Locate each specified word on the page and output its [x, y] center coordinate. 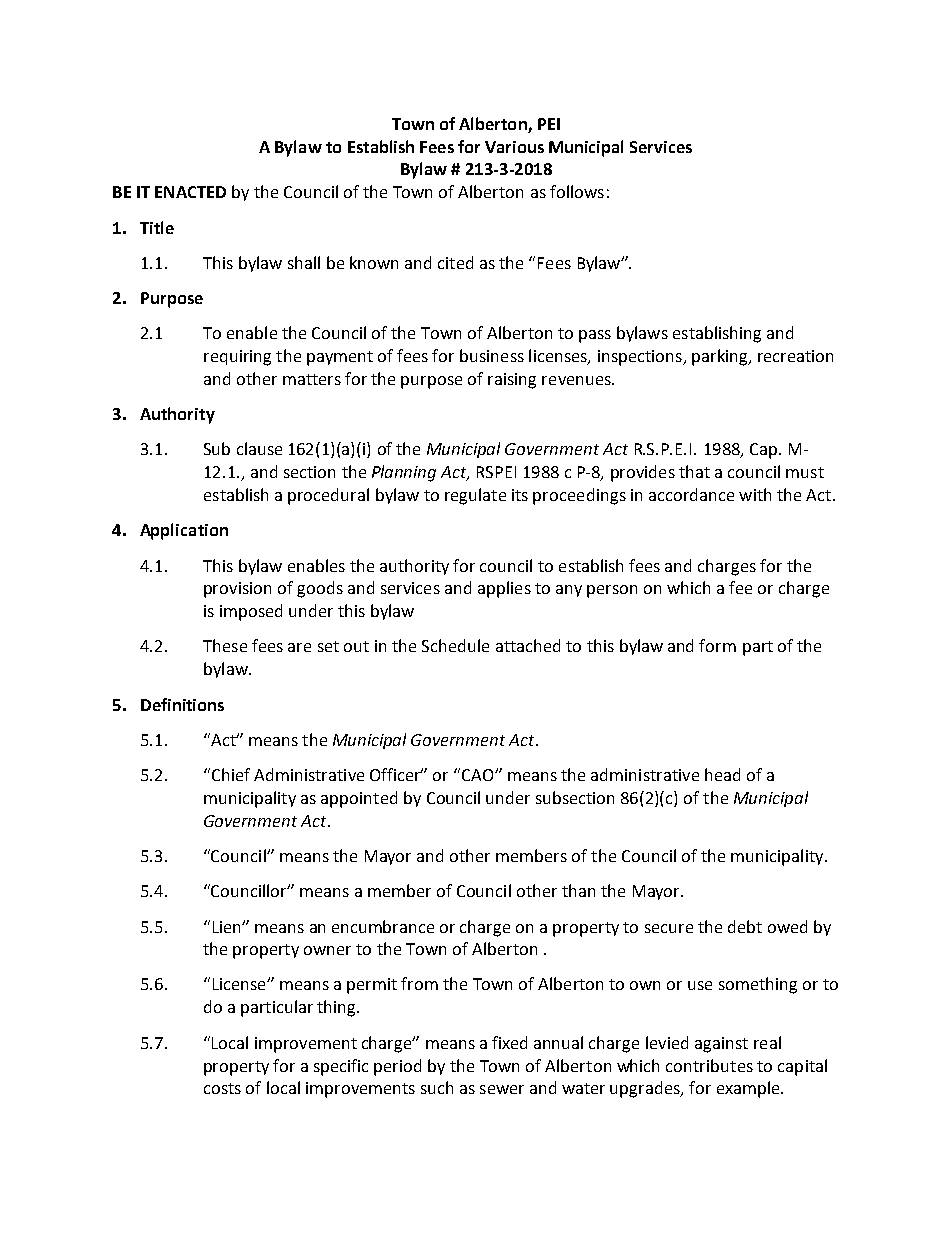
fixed [509, 1042]
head [722, 774]
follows [577, 191]
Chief [229, 774]
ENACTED [190, 192]
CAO [479, 775]
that [694, 471]
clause [259, 448]
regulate [475, 496]
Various [514, 147]
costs [222, 1088]
